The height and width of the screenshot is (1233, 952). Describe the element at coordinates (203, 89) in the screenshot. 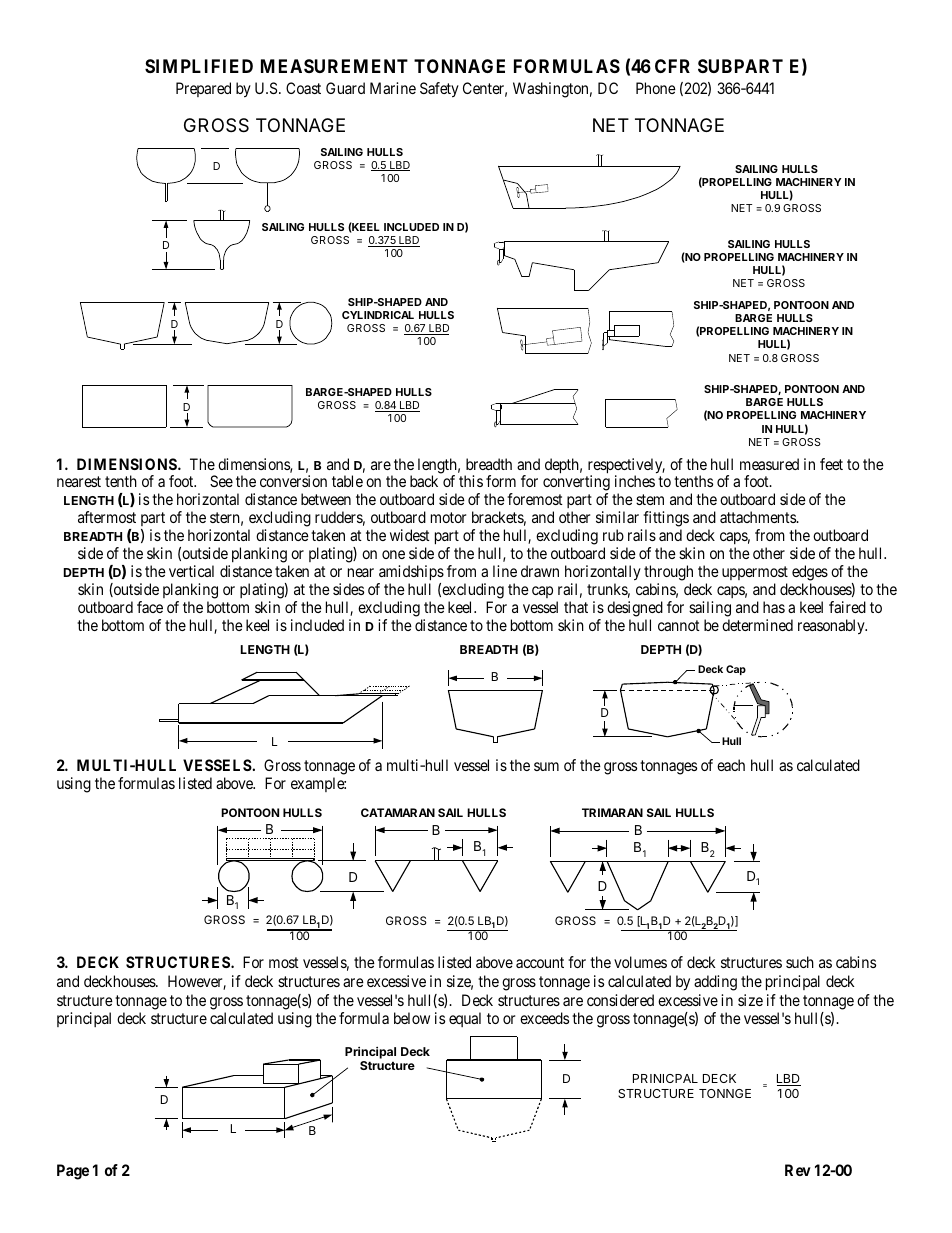

I see `Prepared` at that location.
